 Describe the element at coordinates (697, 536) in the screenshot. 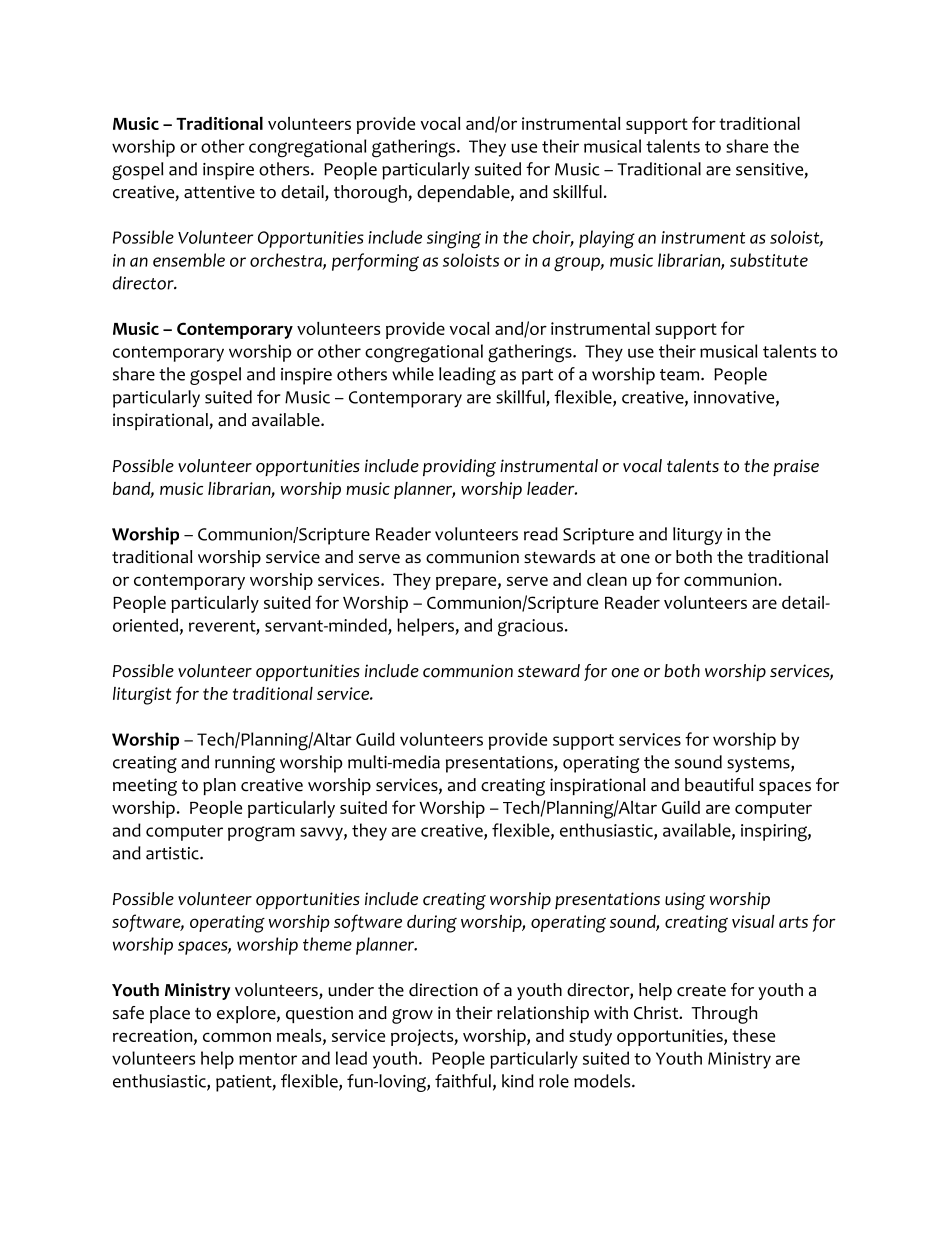

I see `liturgy` at that location.
